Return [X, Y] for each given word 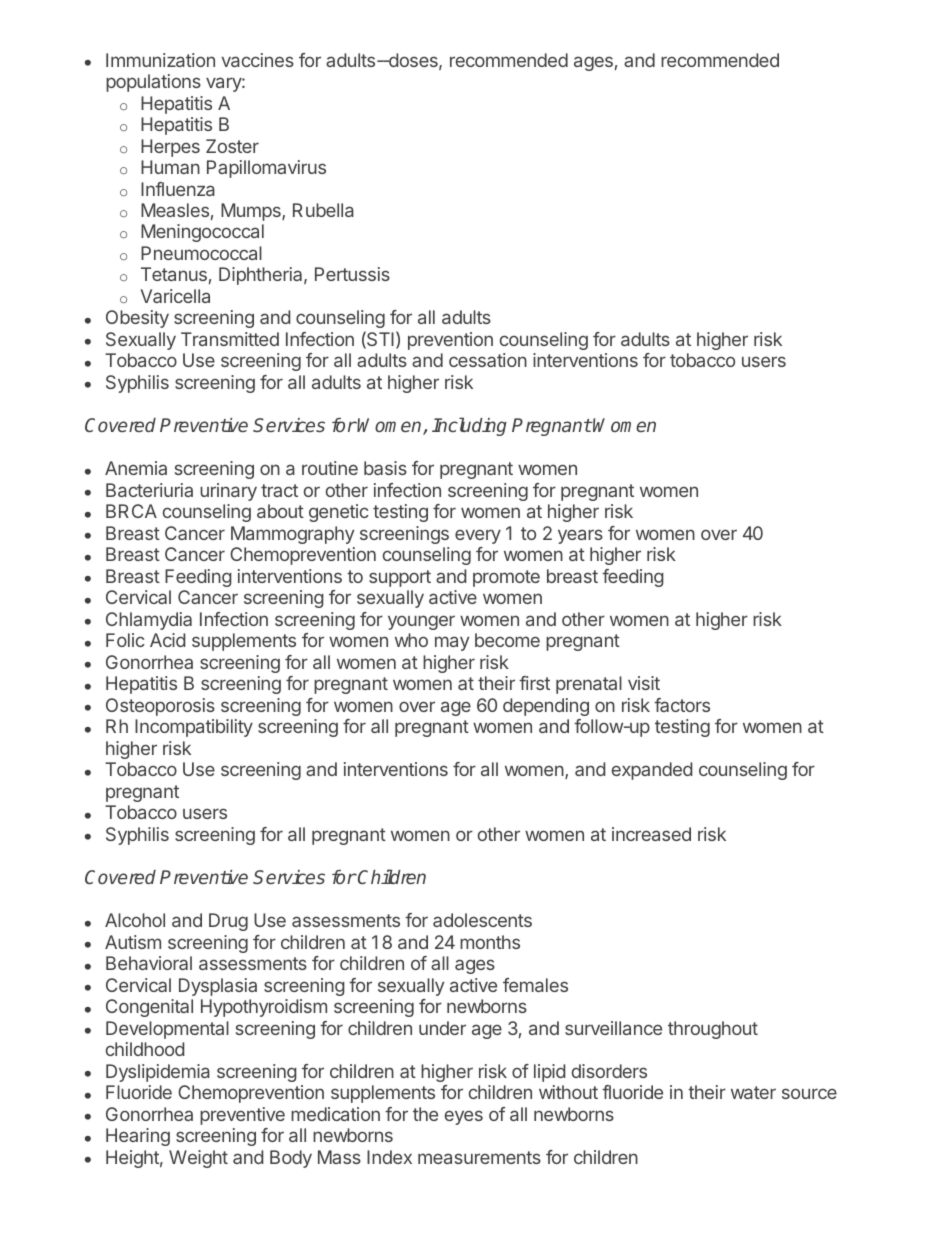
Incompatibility [194, 728]
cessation [488, 360]
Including [469, 426]
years [580, 536]
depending [546, 707]
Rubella [323, 210]
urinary [228, 492]
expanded [652, 771]
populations [153, 83]
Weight [198, 1159]
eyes [464, 1117]
